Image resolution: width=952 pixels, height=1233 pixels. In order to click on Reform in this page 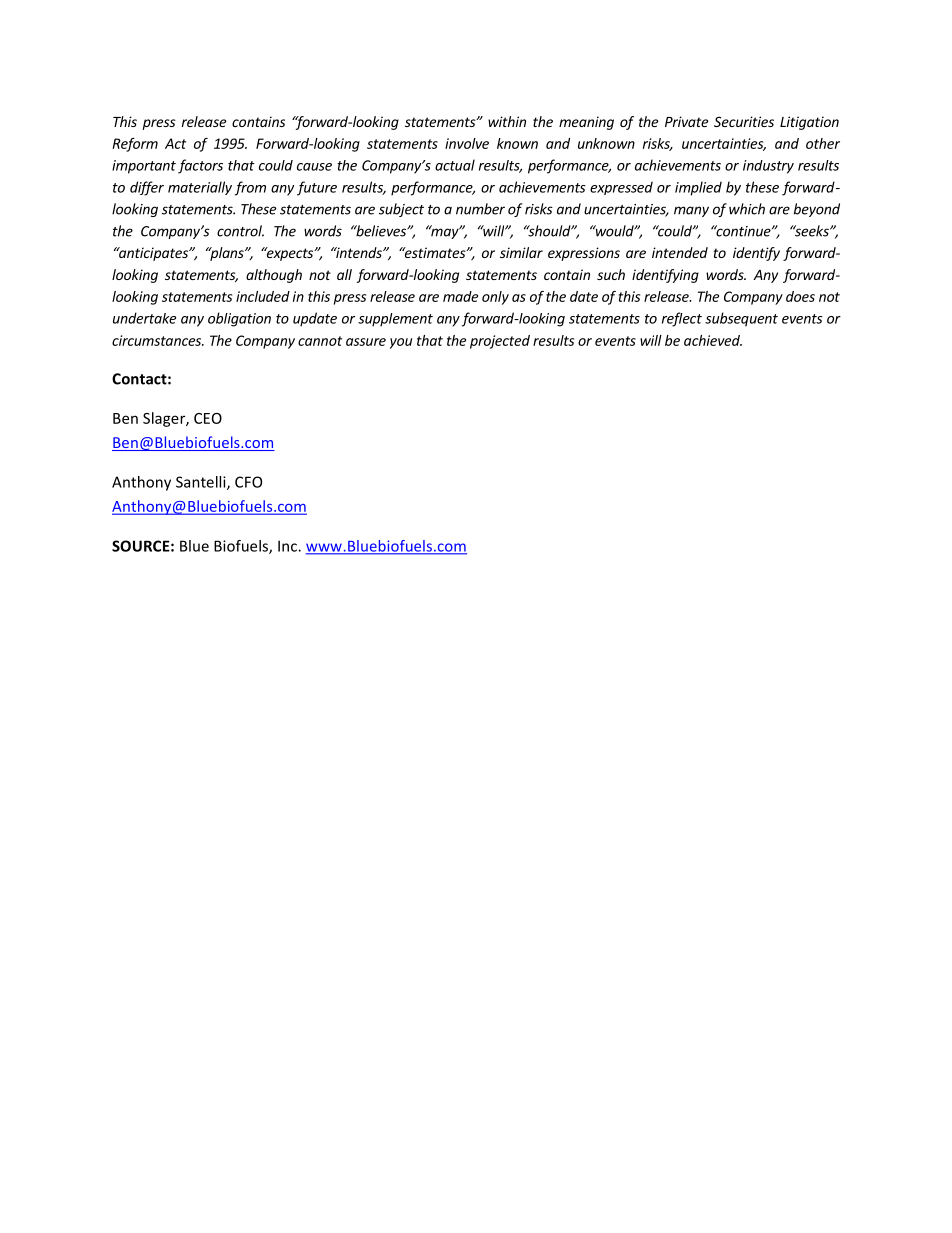, I will do `click(135, 145)`.
